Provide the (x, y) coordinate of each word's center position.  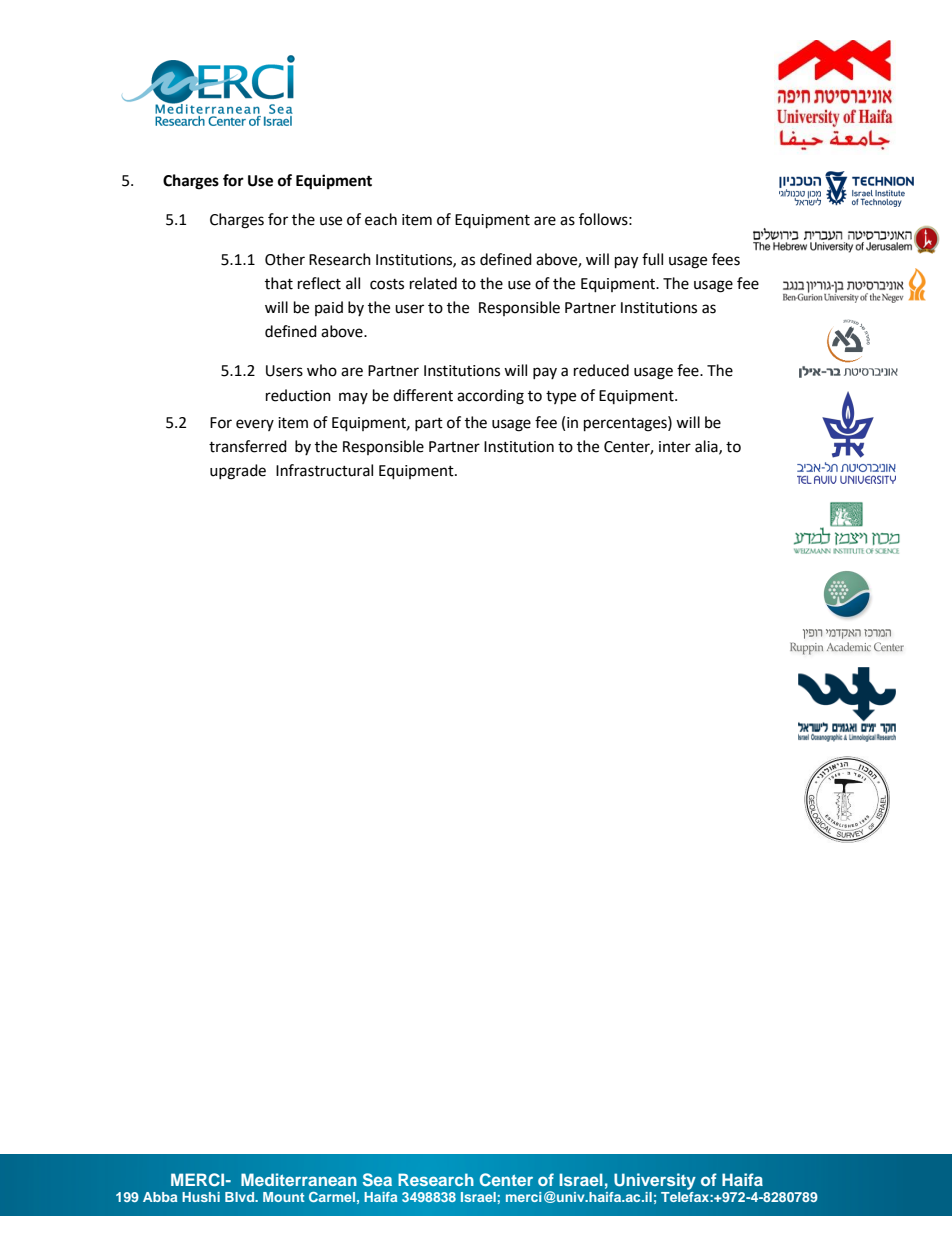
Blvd (241, 1197)
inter (675, 447)
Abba (160, 1197)
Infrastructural (324, 470)
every (255, 425)
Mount (283, 1197)
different (423, 395)
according (490, 397)
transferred (248, 446)
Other (285, 259)
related (433, 283)
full (652, 259)
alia (707, 447)
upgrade (238, 472)
